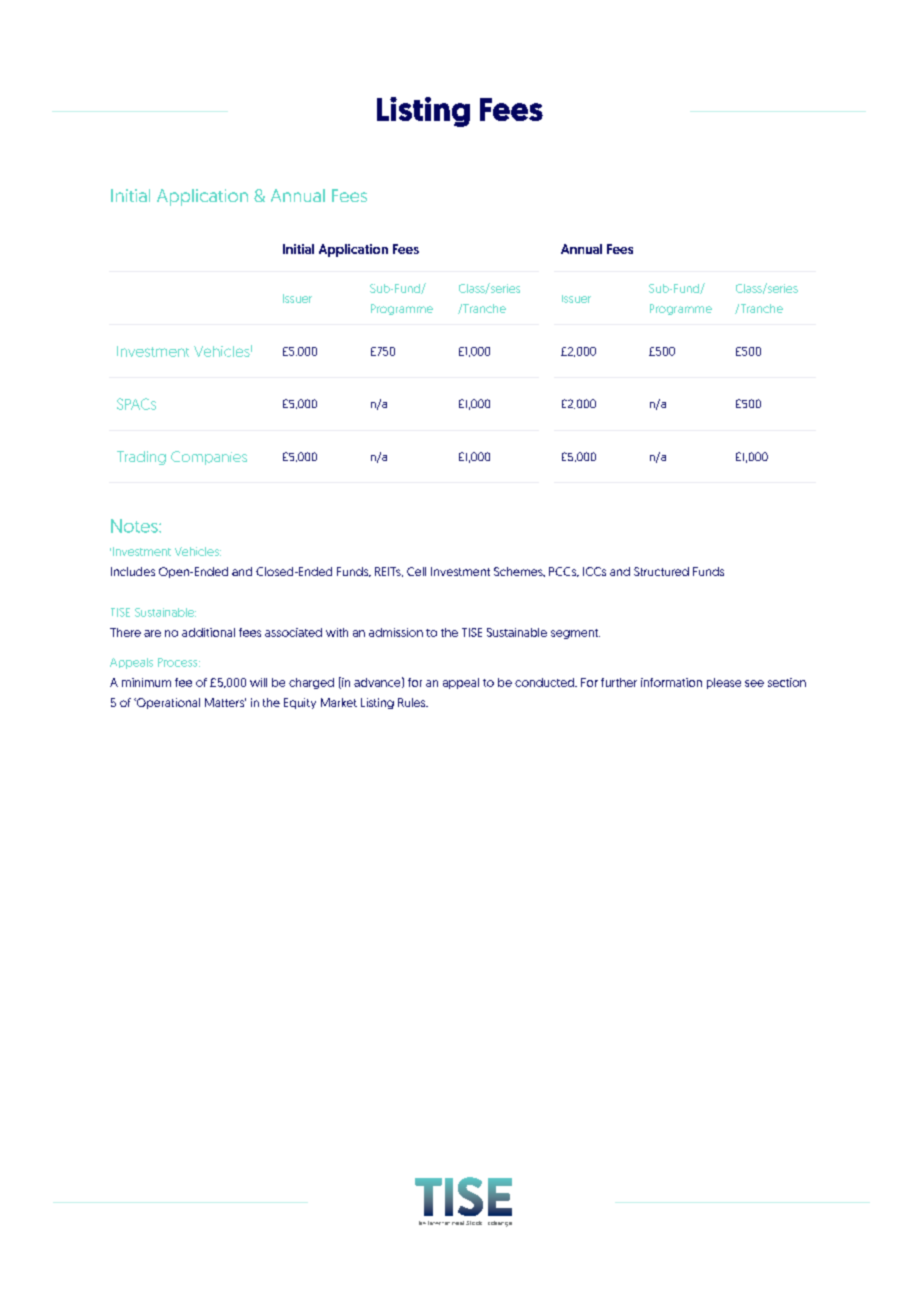 This document has width=924, height=1308. I want to click on Cell, so click(416, 571).
